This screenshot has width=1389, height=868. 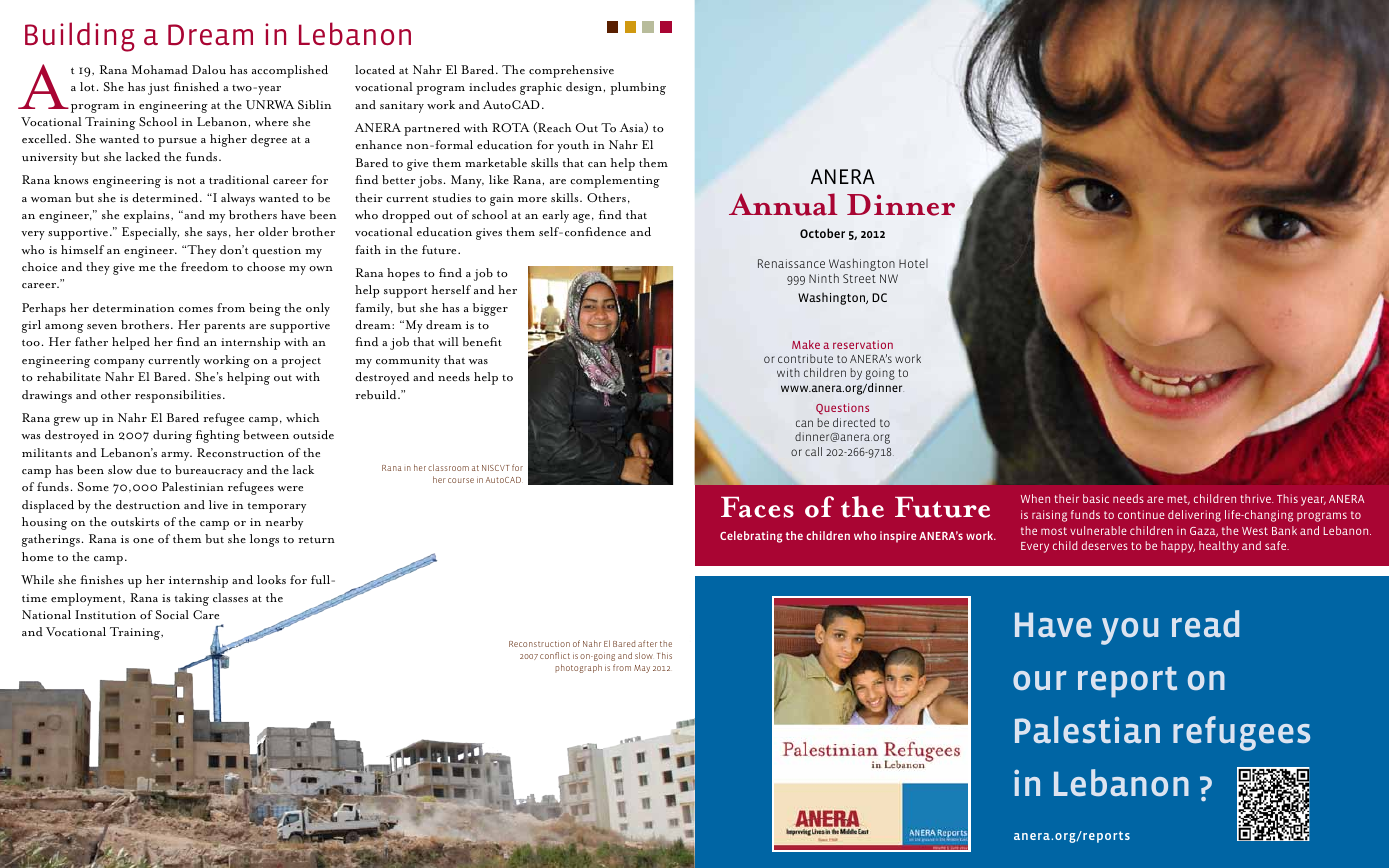 What do you see at coordinates (571, 71) in the screenshot?
I see `comprehensive` at bounding box center [571, 71].
